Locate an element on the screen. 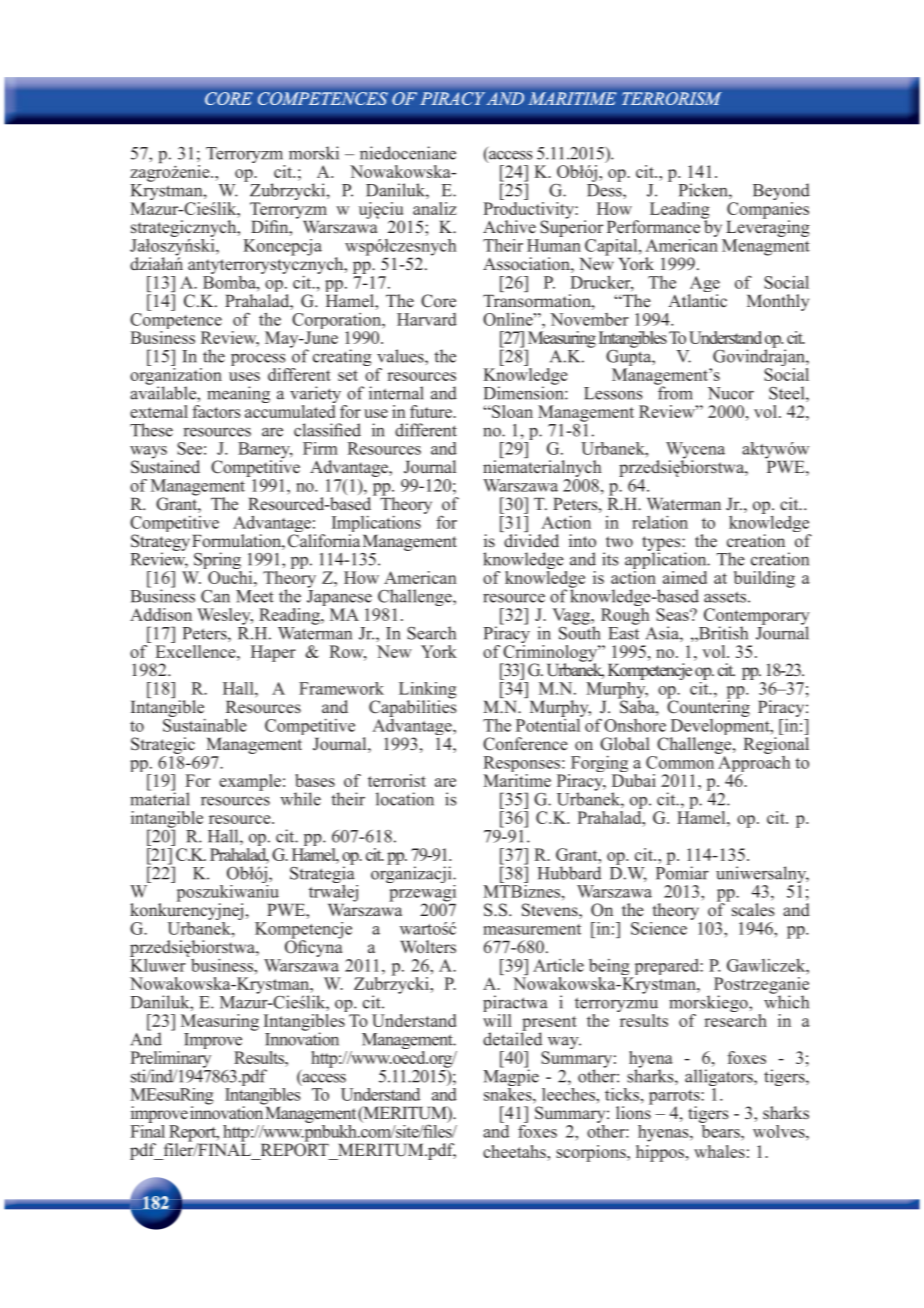 This screenshot has width=924, height=1308. Leading is located at coordinates (680, 211).
